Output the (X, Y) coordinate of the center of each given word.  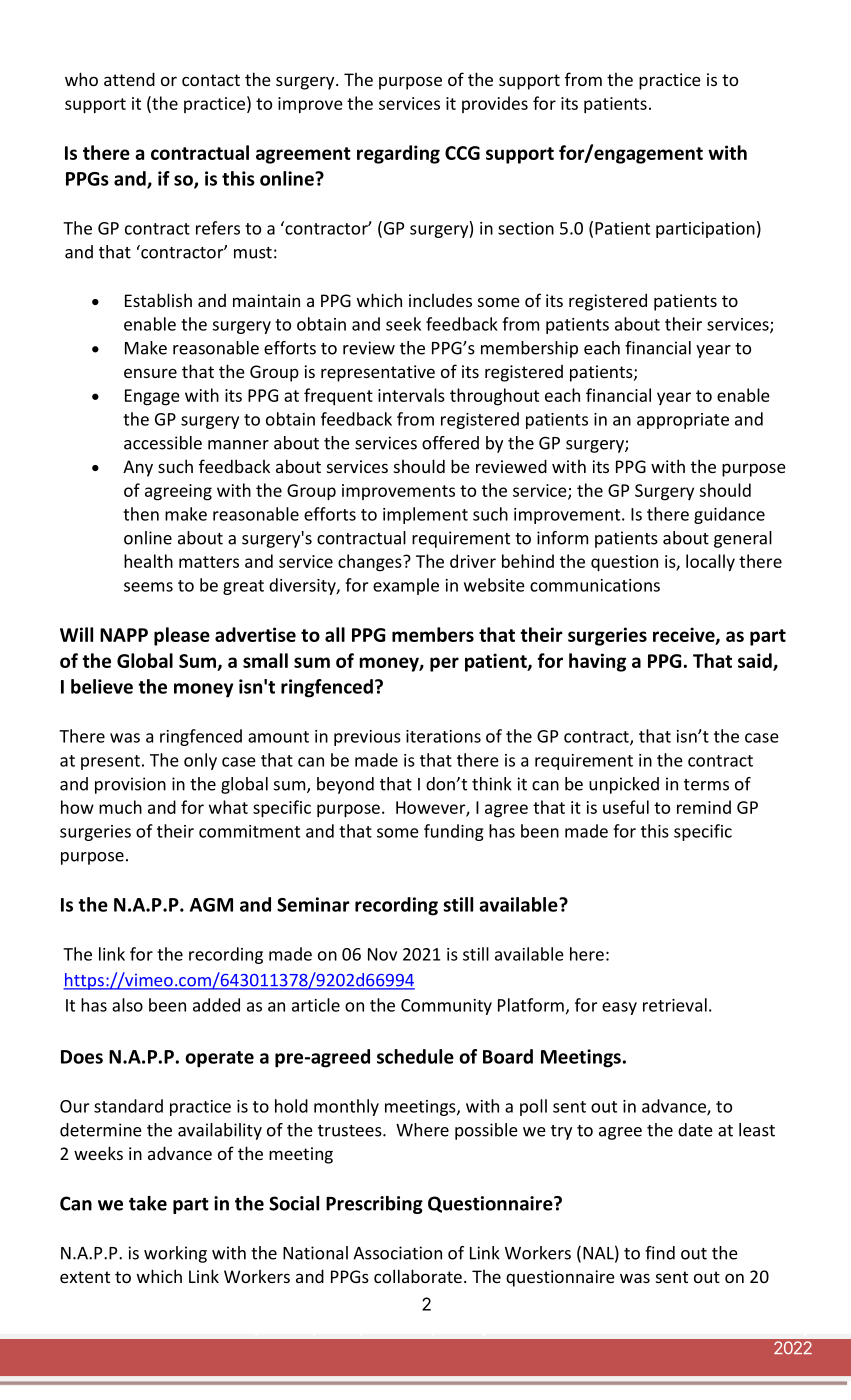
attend (129, 79)
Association (397, 1253)
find (660, 1253)
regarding (398, 154)
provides (495, 104)
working (175, 1254)
